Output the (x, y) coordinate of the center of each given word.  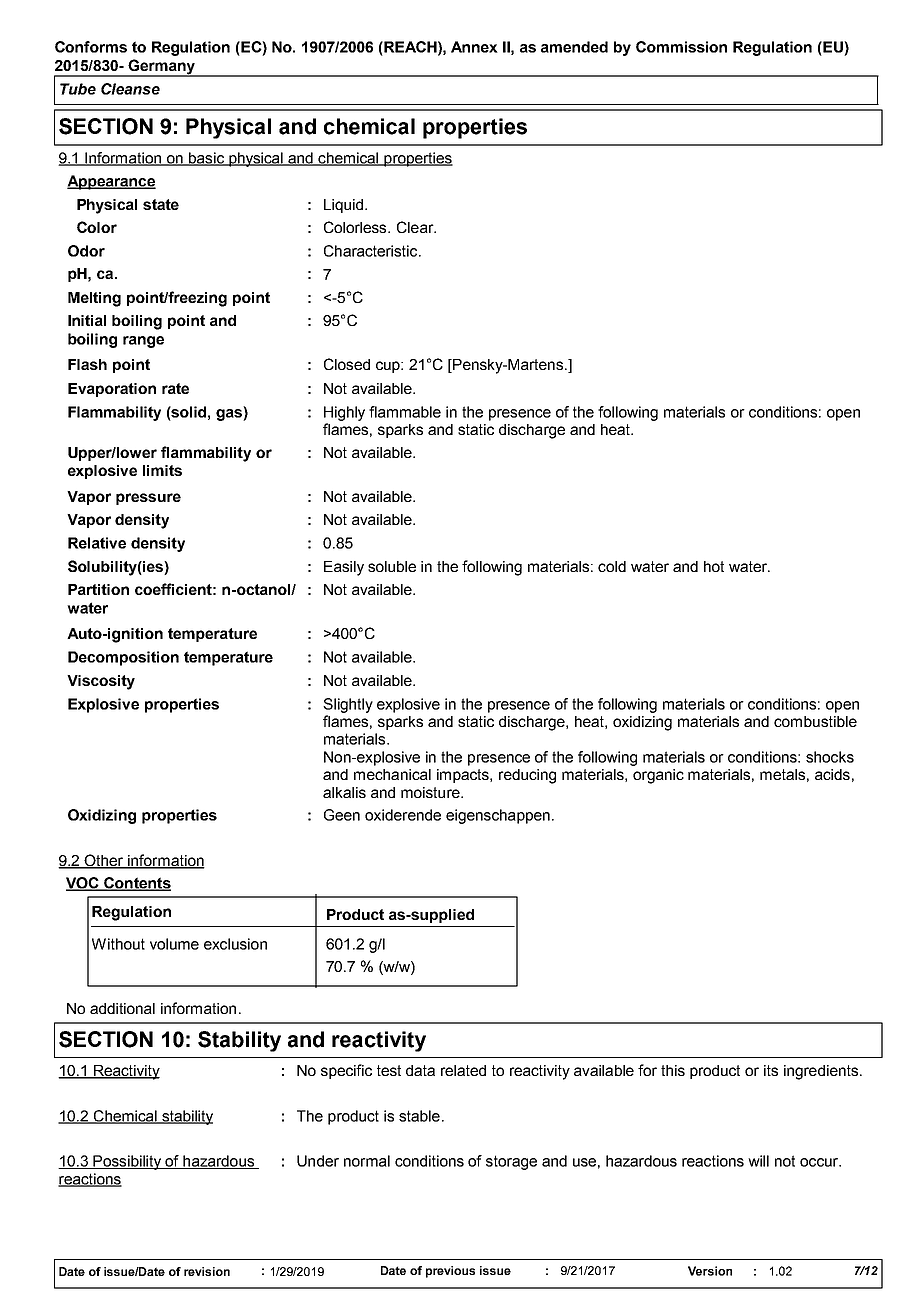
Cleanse (130, 89)
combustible (815, 721)
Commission (681, 47)
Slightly (348, 705)
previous (450, 1272)
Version (710, 1271)
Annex (474, 47)
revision (207, 1271)
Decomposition (123, 658)
